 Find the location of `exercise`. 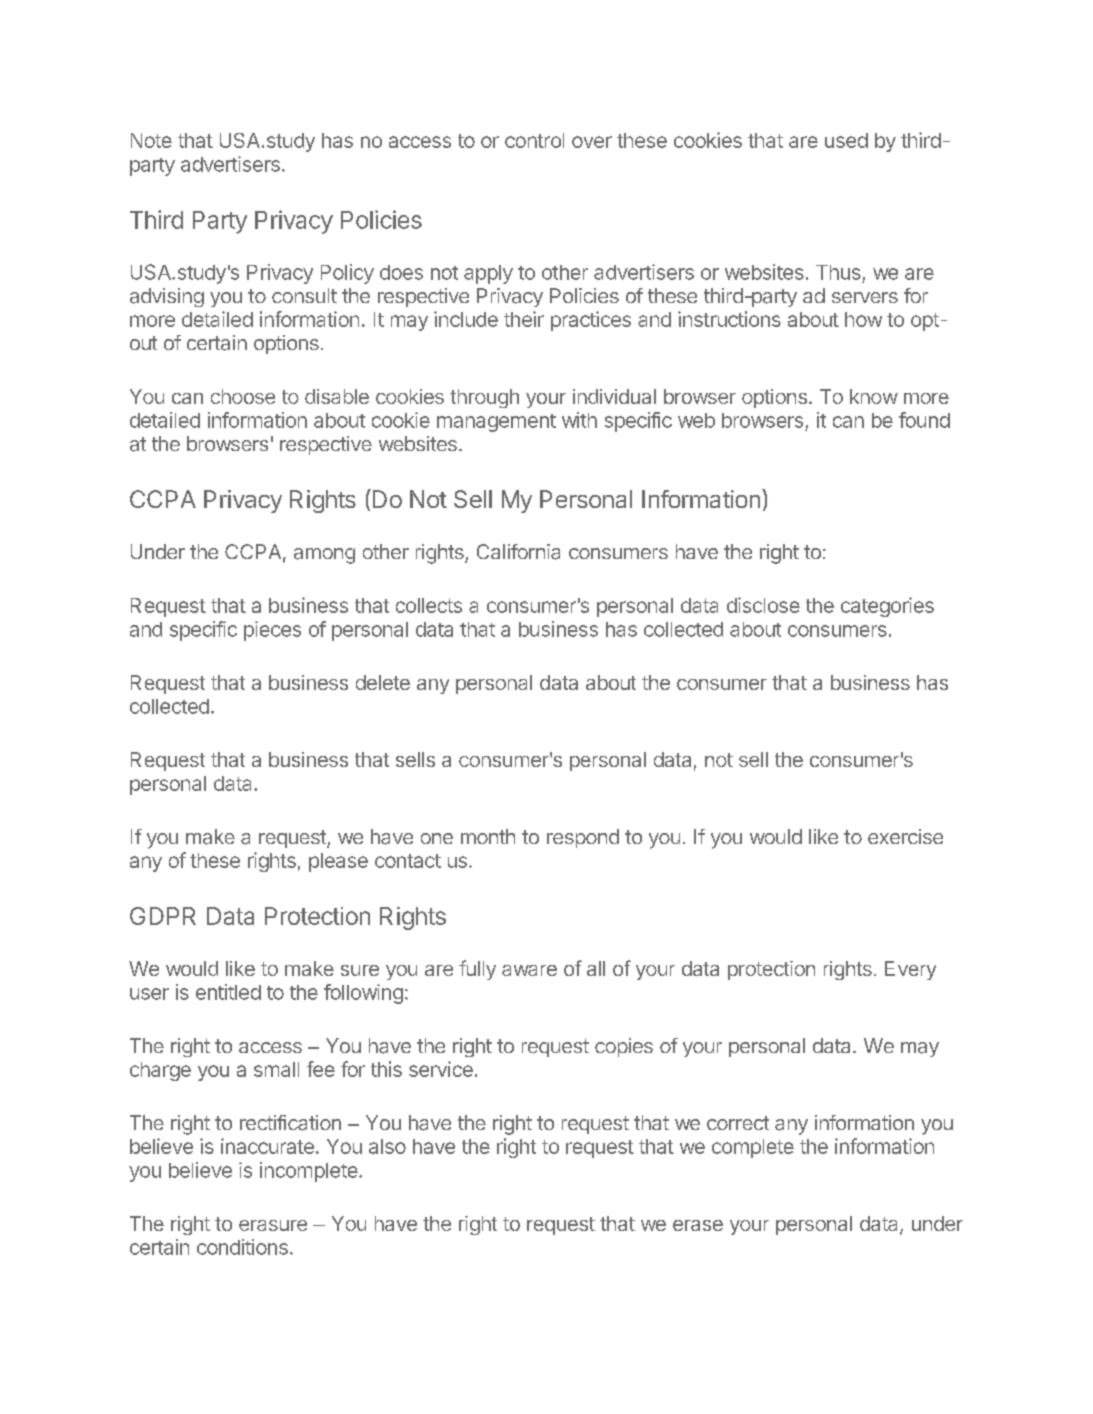

exercise is located at coordinates (905, 836).
